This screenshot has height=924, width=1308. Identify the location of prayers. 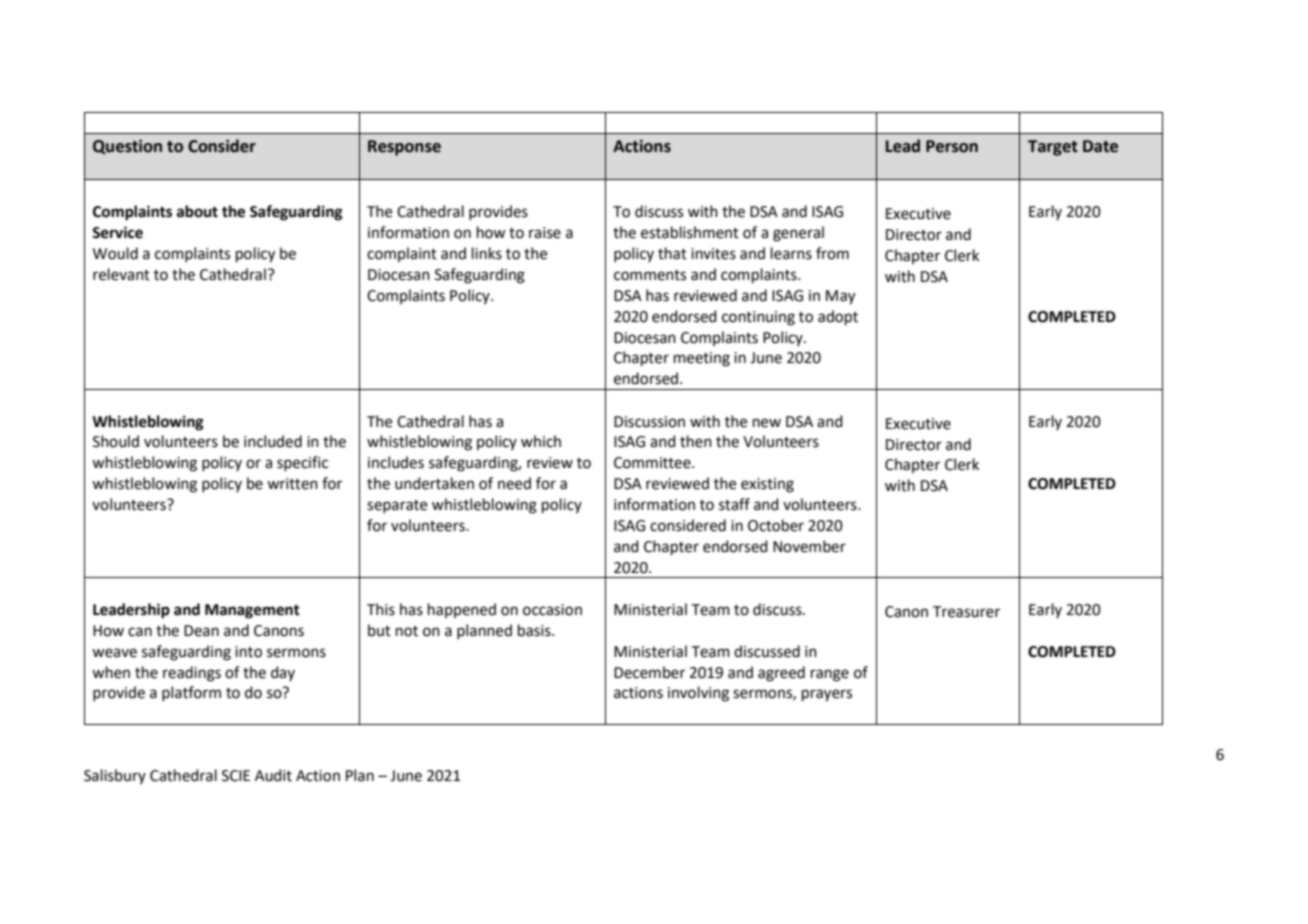
(827, 695).
